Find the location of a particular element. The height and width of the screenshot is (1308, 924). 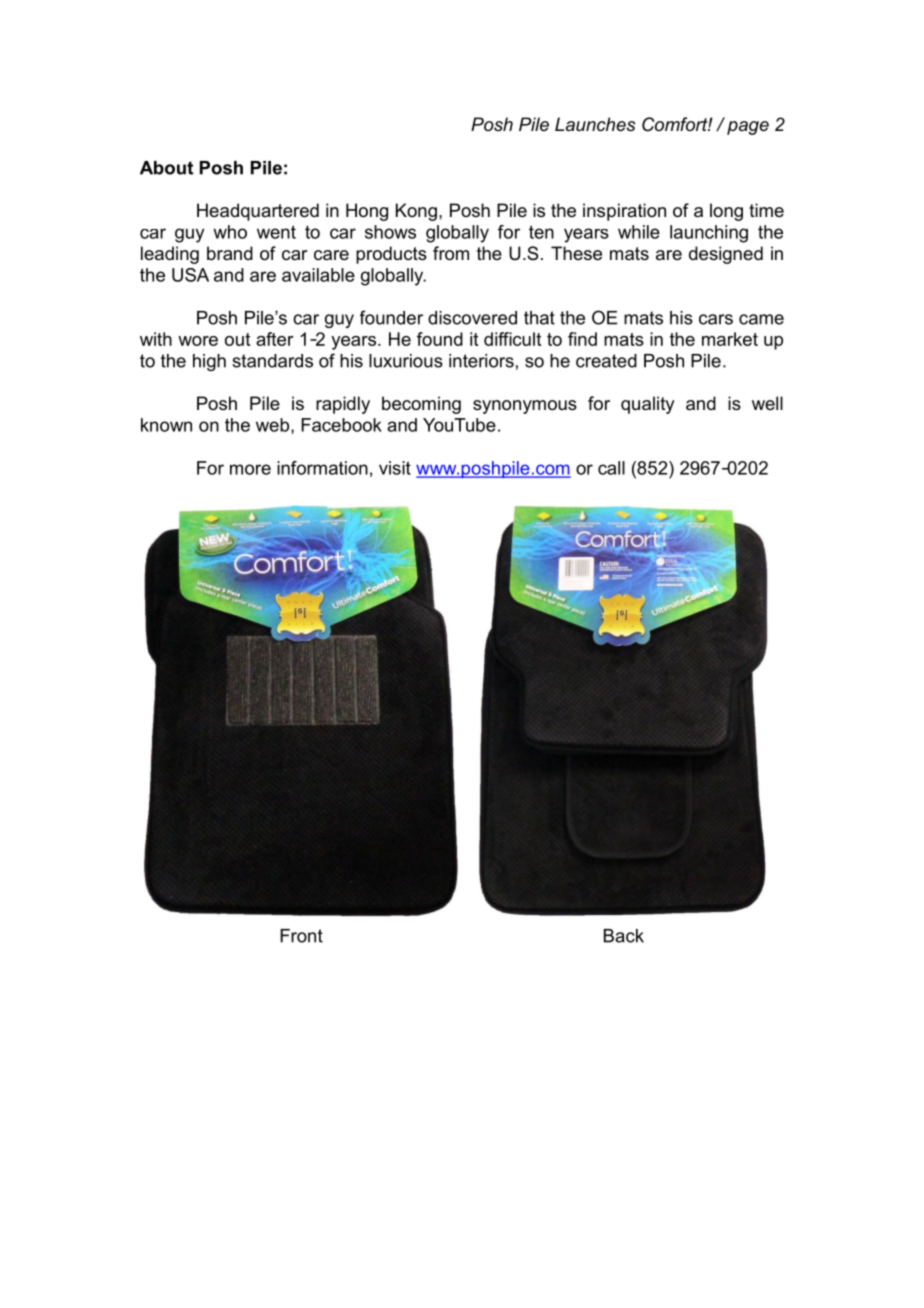

visit is located at coordinates (395, 468).
